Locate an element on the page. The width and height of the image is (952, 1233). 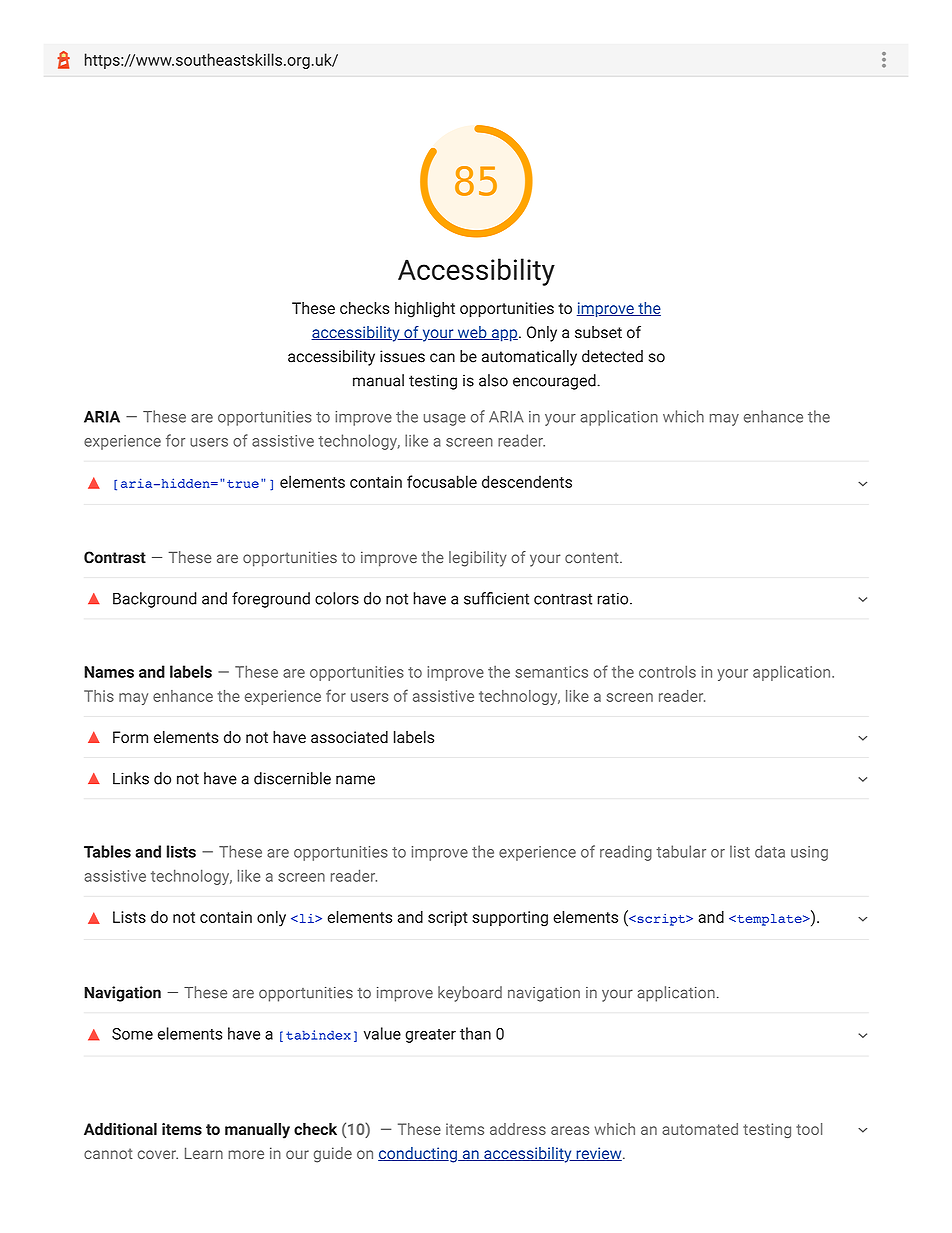
Form is located at coordinates (130, 737).
